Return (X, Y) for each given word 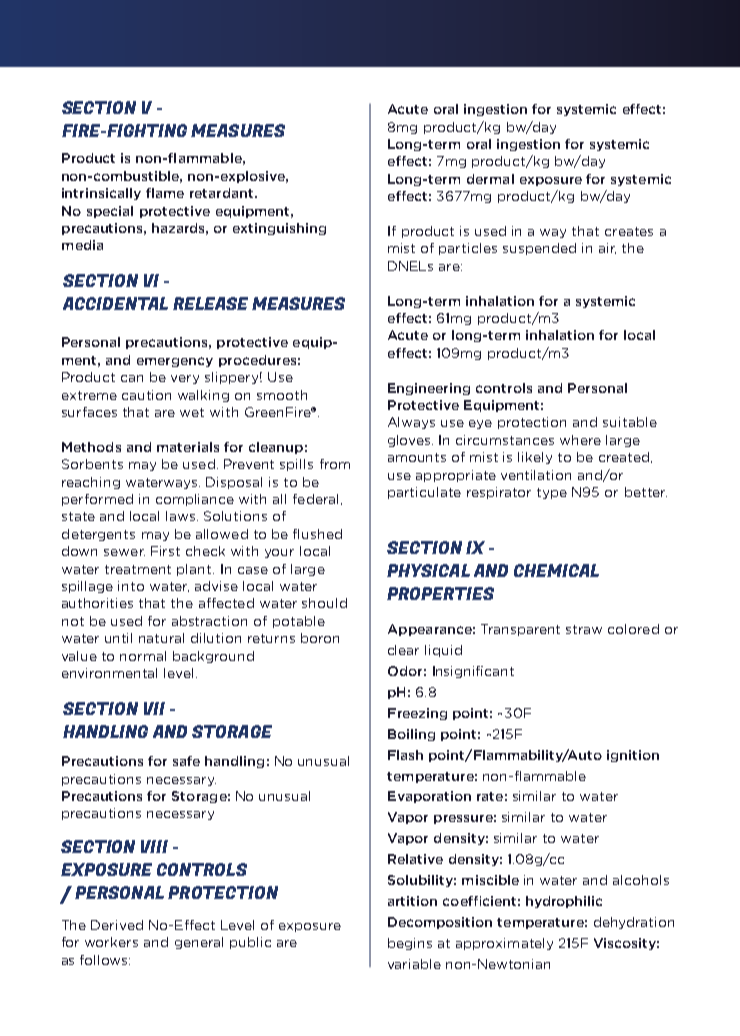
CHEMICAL (556, 570)
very (185, 379)
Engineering (429, 389)
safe (186, 761)
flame (165, 193)
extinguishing (279, 229)
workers (111, 942)
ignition (633, 756)
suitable (630, 422)
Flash (405, 755)
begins (410, 944)
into (131, 586)
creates (629, 231)
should (324, 603)
